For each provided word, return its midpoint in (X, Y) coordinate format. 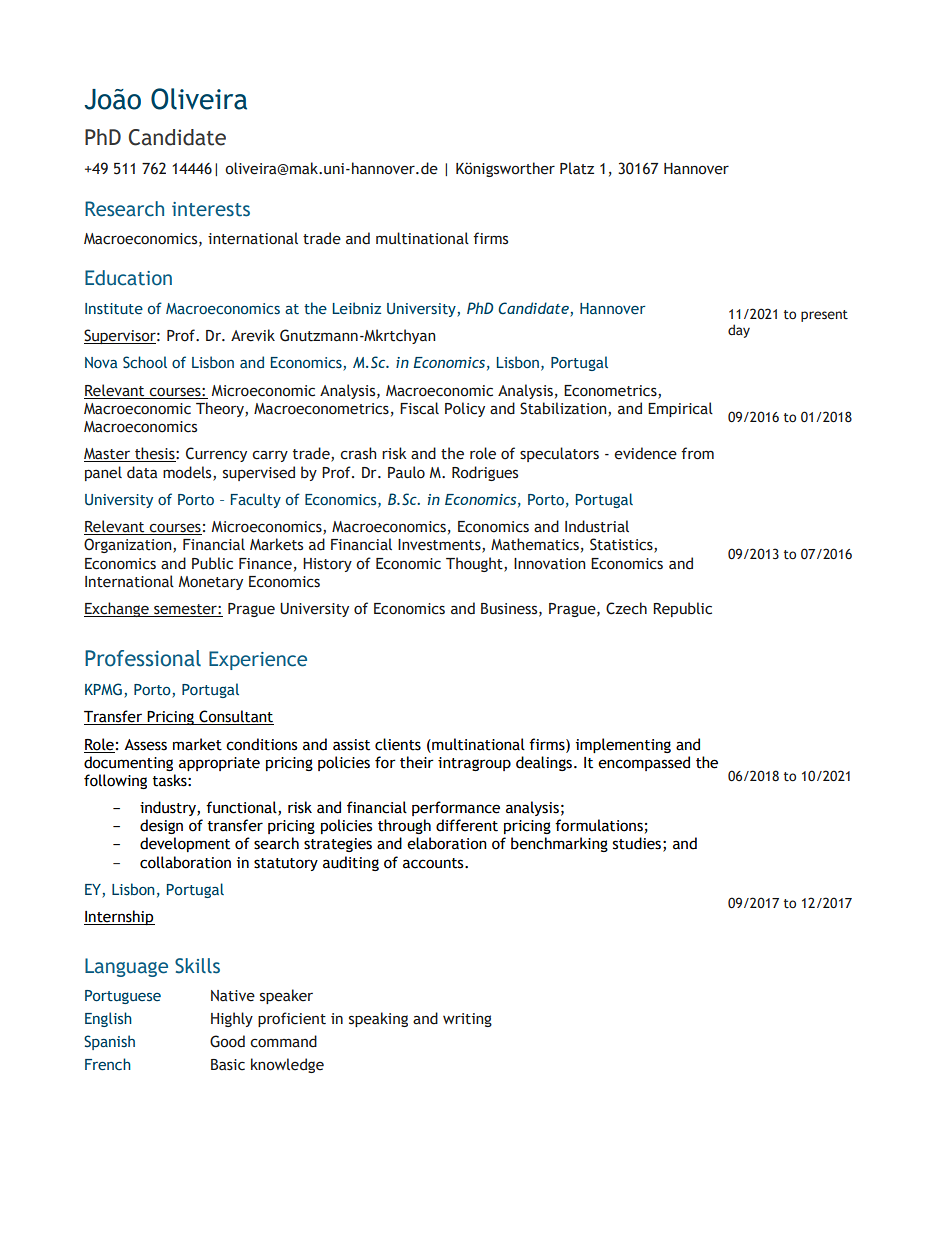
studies (637, 843)
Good (227, 1041)
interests (211, 209)
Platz (577, 168)
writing (467, 1020)
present (824, 316)
